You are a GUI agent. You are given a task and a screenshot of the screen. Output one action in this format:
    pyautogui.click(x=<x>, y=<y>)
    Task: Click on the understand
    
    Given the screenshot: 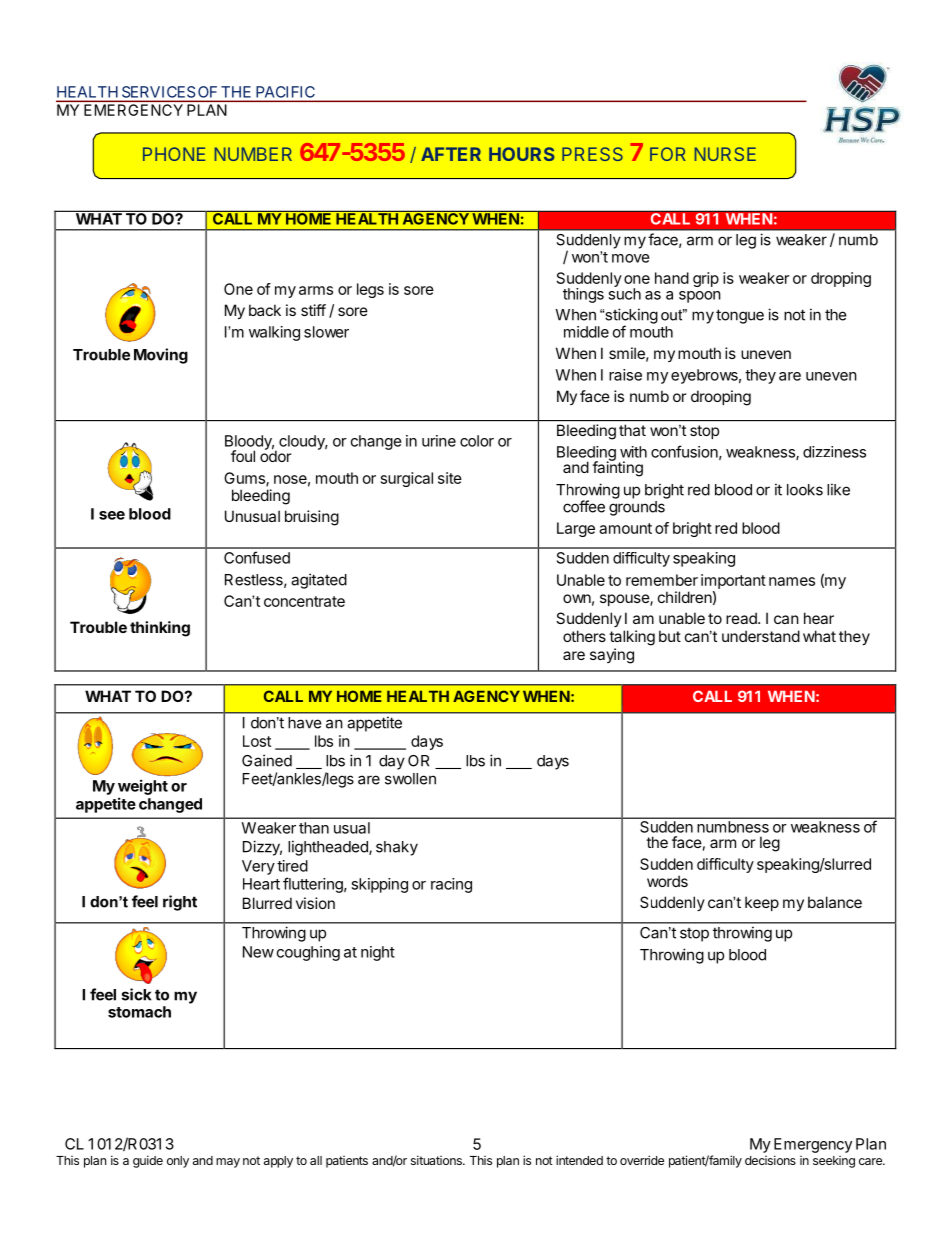 What is the action you would take?
    pyautogui.click(x=761, y=636)
